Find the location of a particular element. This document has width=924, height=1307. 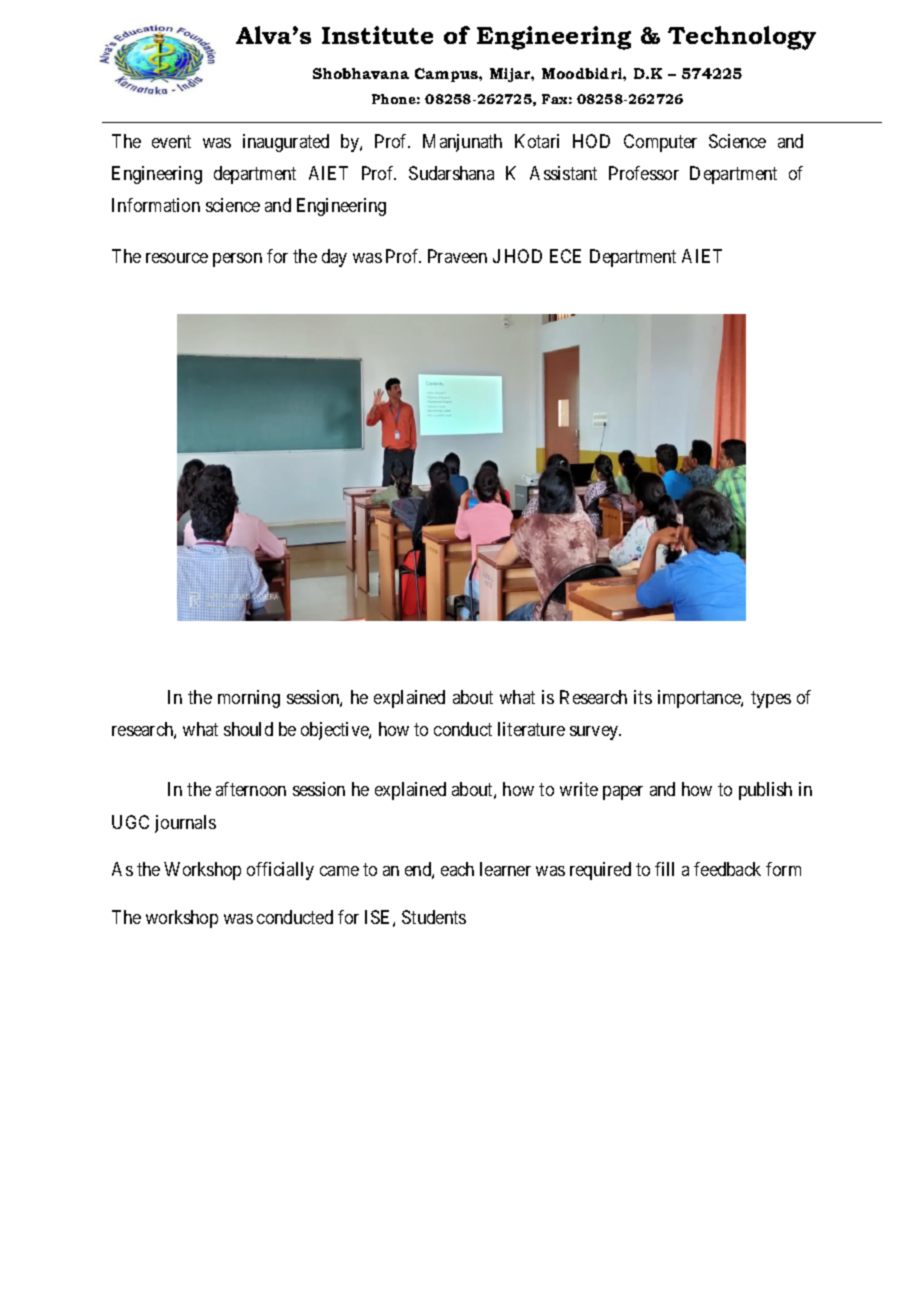

Institute is located at coordinates (377, 35).
